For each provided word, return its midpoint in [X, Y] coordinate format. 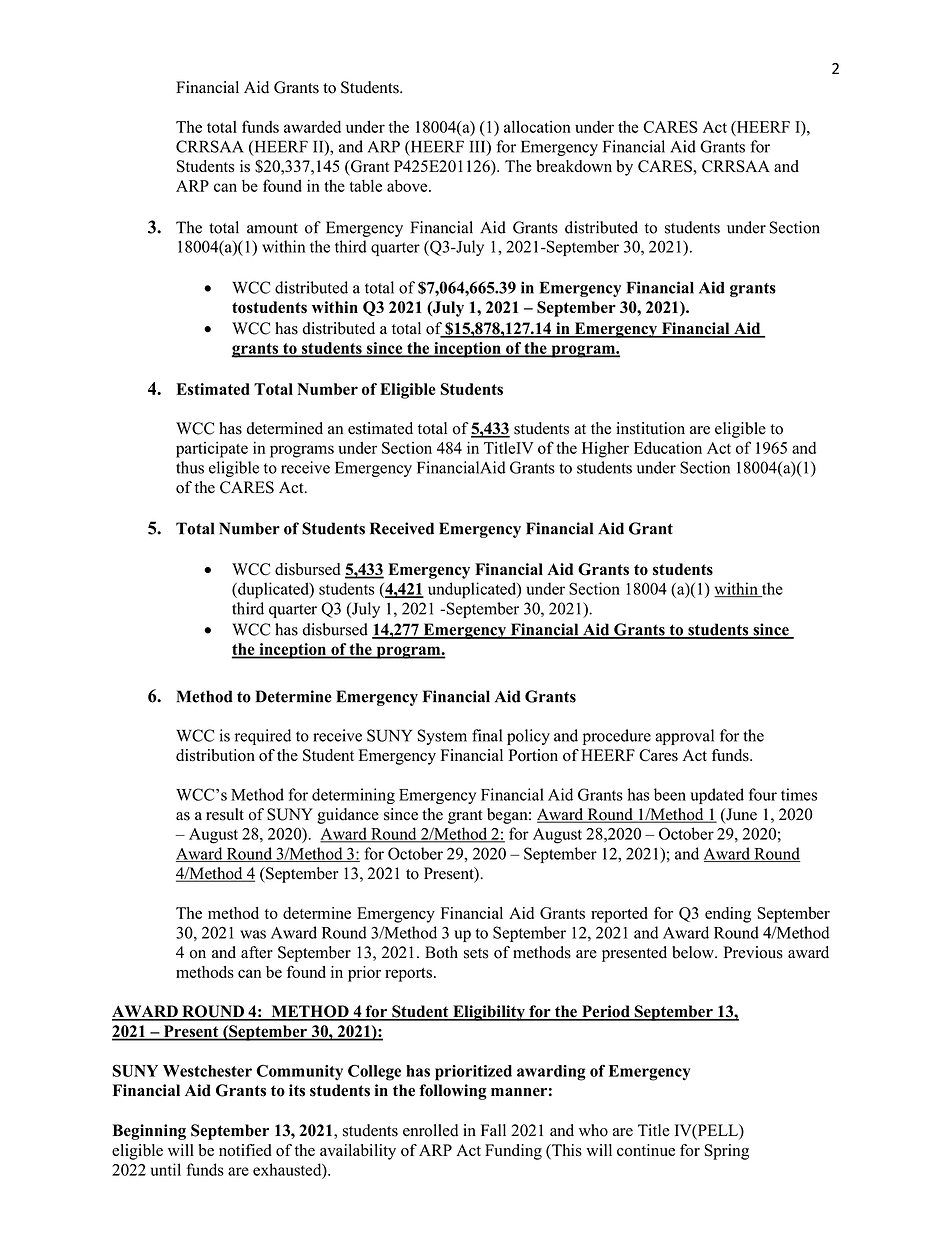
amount [272, 228]
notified [245, 1150]
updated [717, 796]
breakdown [574, 166]
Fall [493, 1130]
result [225, 814]
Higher [605, 449]
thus [190, 467]
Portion [533, 755]
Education [668, 447]
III [479, 147]
